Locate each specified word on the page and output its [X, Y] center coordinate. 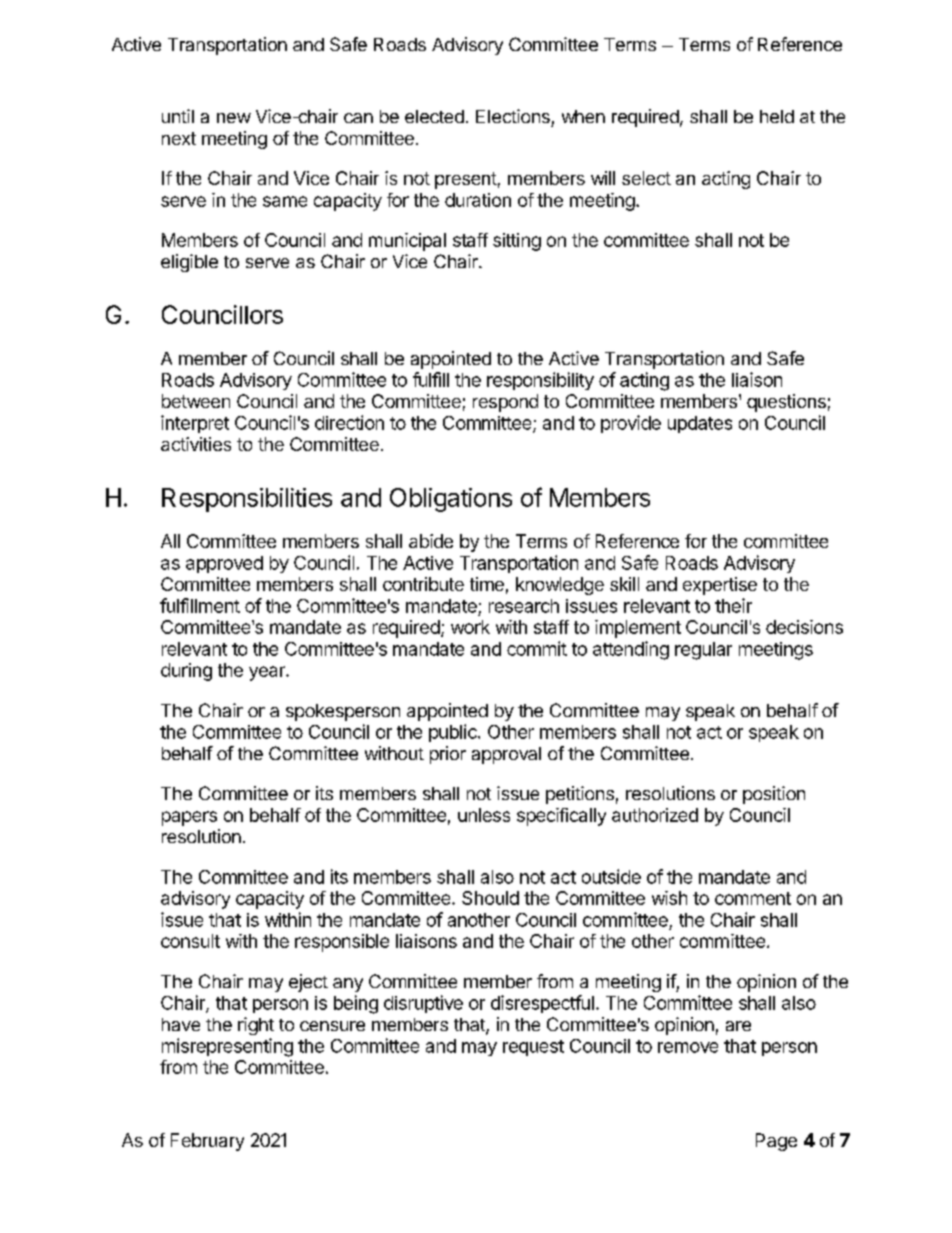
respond [505, 403]
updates [700, 424]
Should [490, 898]
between [196, 401]
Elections [513, 116]
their [733, 605]
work [470, 627]
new [234, 118]
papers [189, 818]
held [777, 116]
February [207, 1142]
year [268, 673]
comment [753, 898]
